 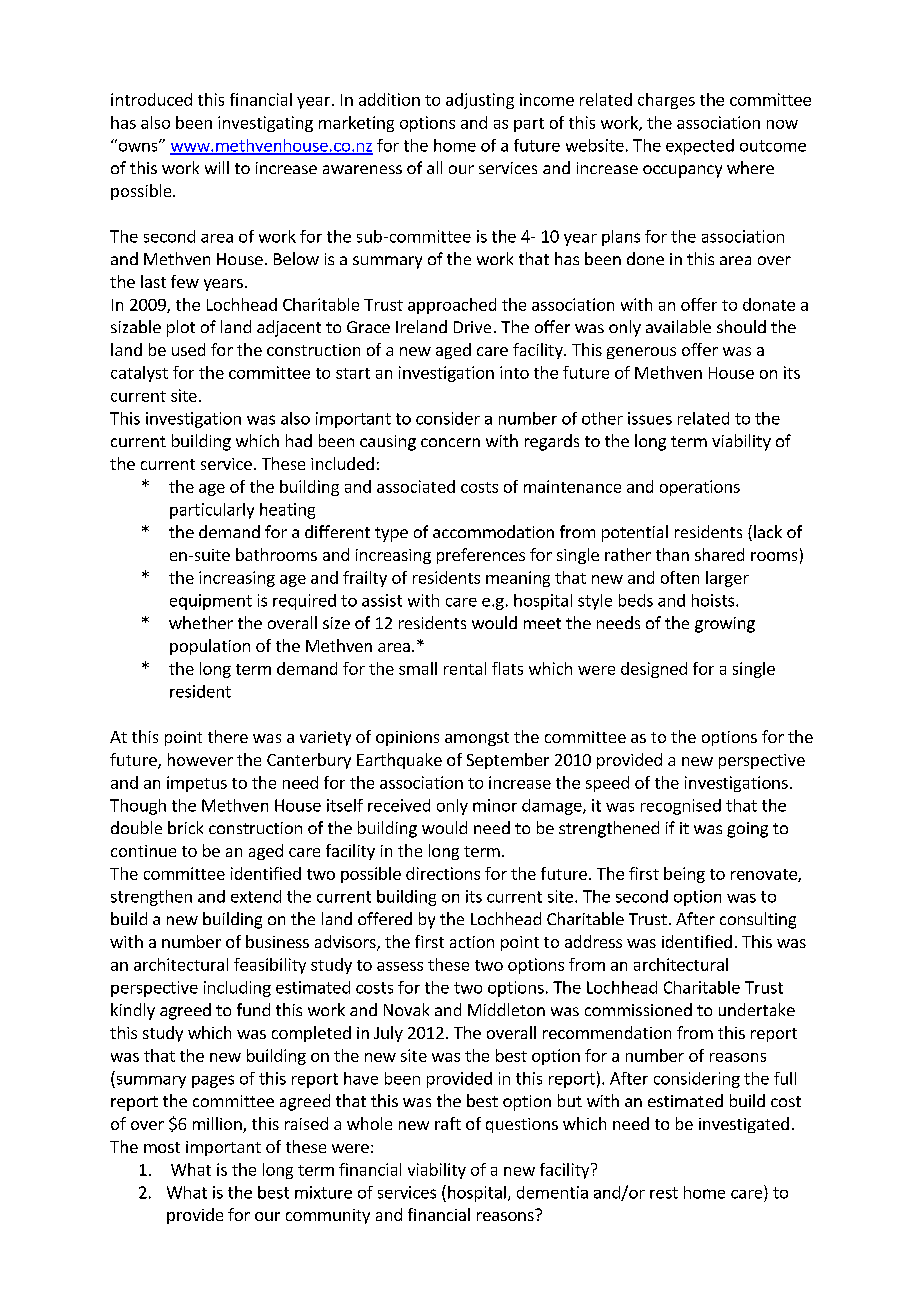 I want to click on action, so click(x=472, y=942).
